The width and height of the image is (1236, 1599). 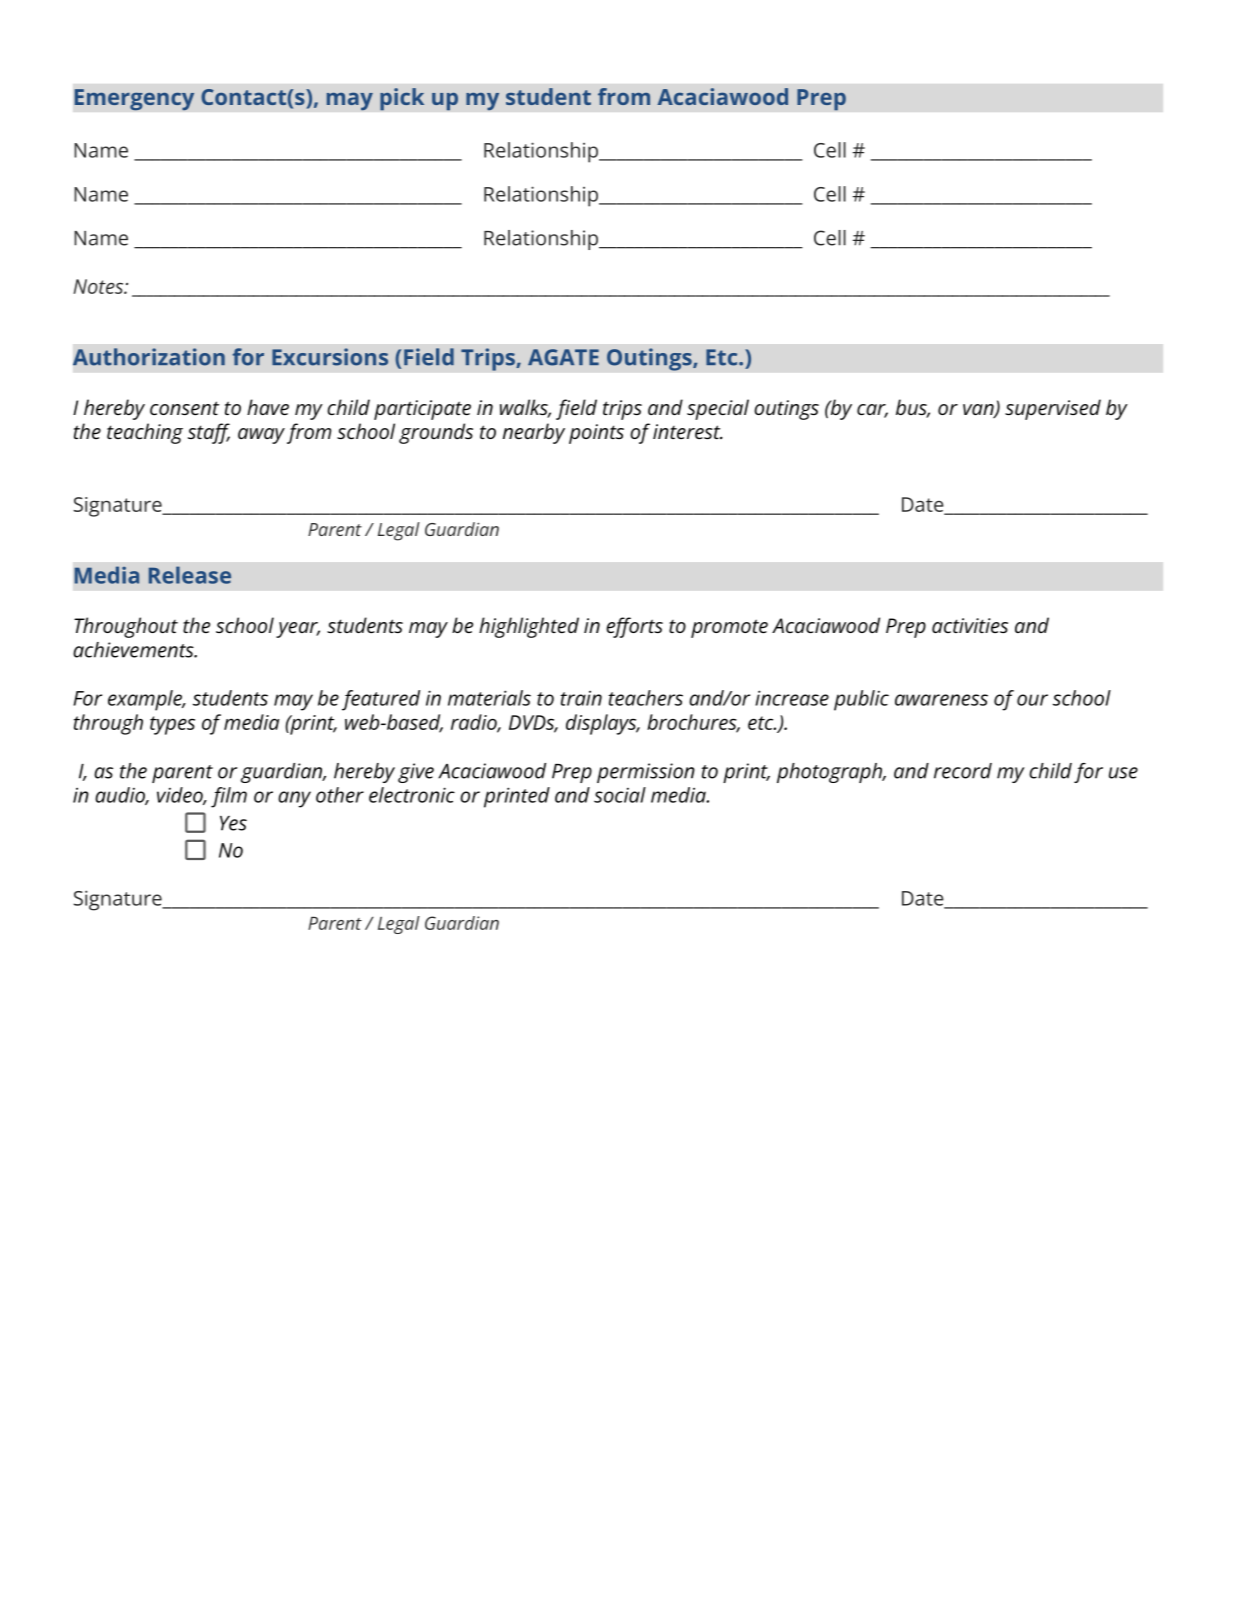 I want to click on Release, so click(x=190, y=575).
